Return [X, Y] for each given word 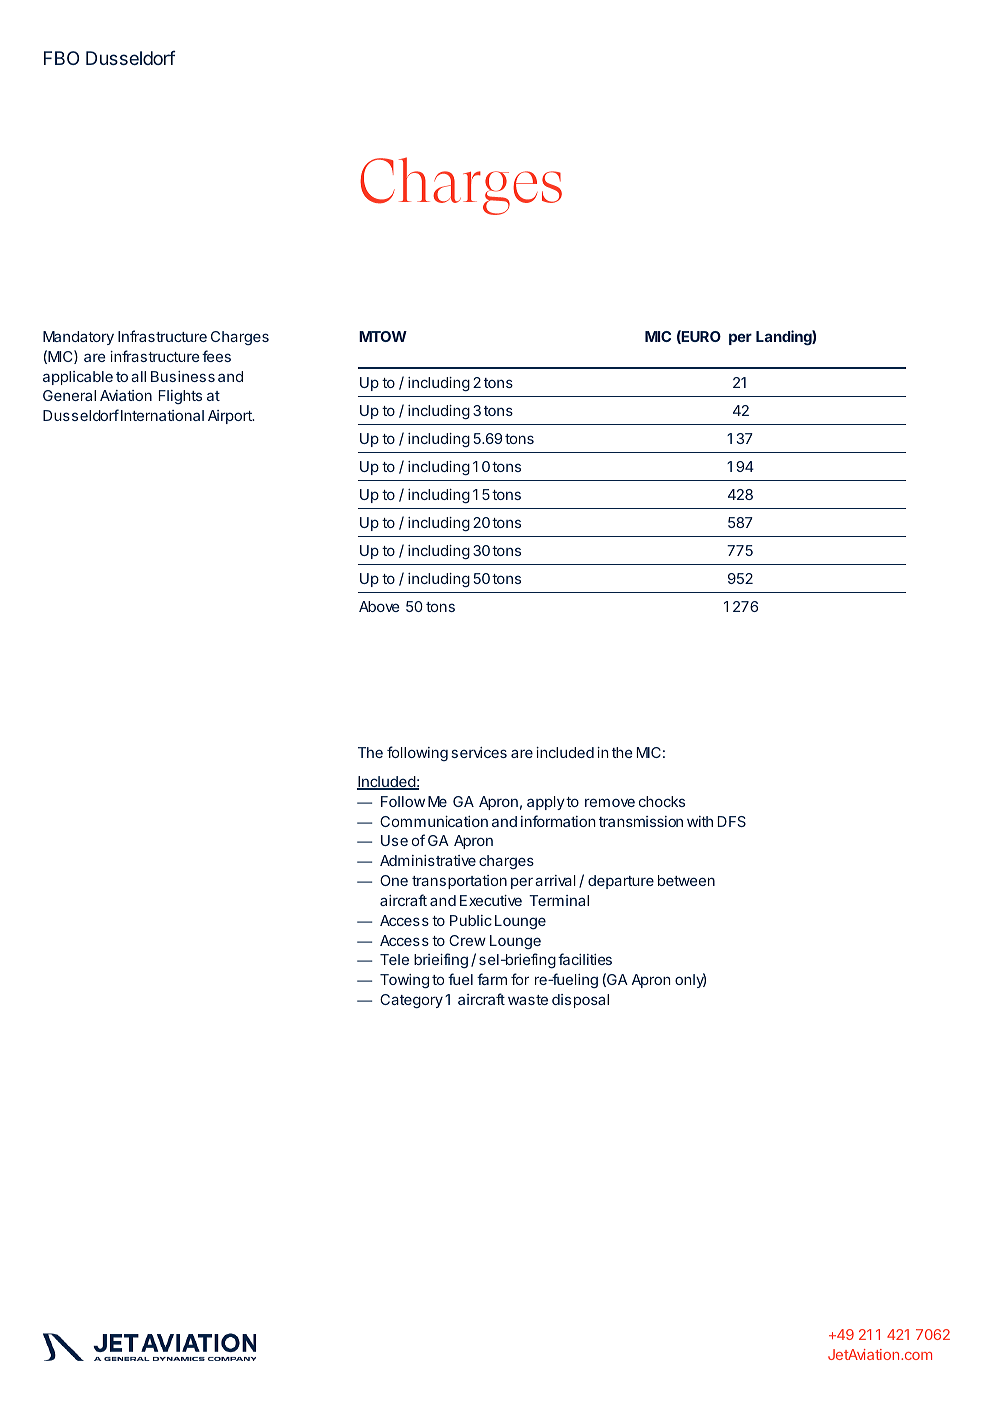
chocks [662, 801]
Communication [434, 821]
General [69, 395]
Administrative [428, 860]
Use [394, 840]
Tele [394, 959]
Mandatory [78, 338]
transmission [641, 821]
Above [379, 606]
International [162, 415]
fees [216, 356]
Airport [231, 417]
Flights [180, 397]
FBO [61, 58]
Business [183, 376]
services [479, 752]
